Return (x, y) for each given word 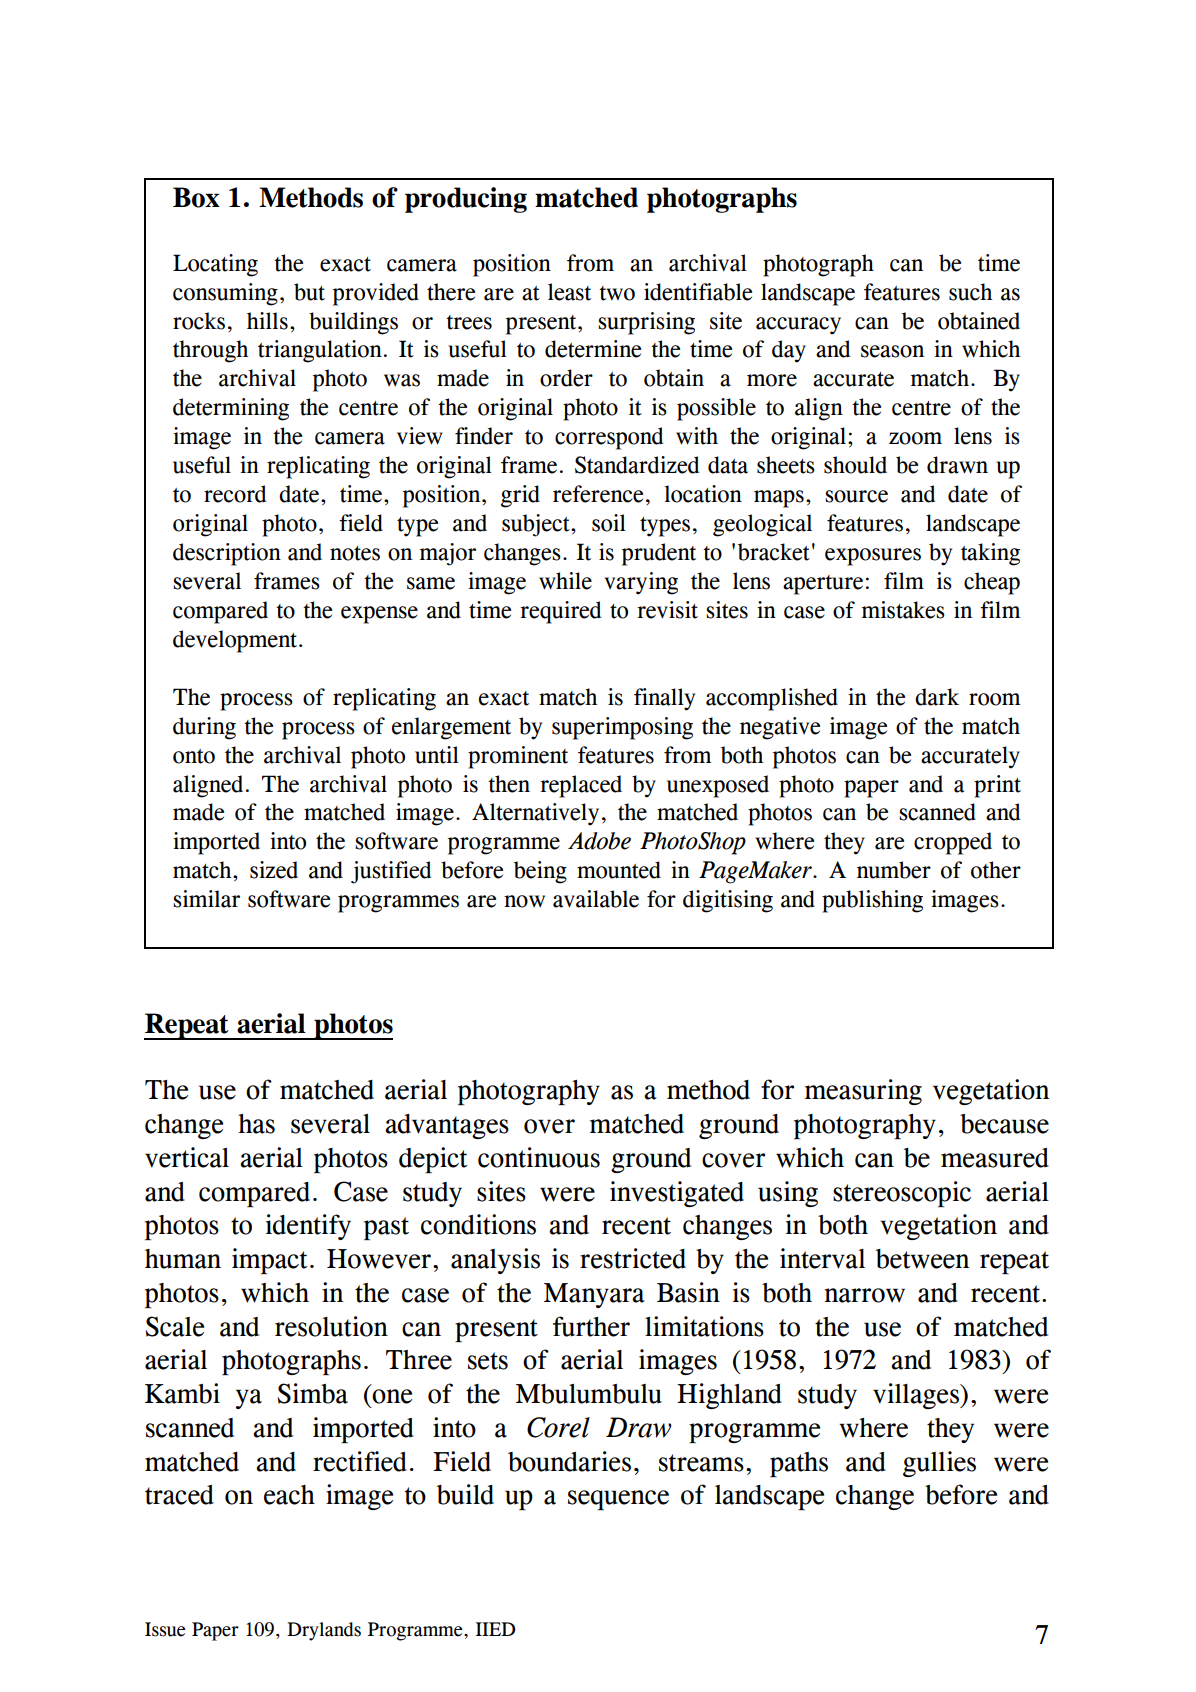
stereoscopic (902, 1194)
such (970, 292)
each (289, 1495)
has (256, 1124)
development (235, 641)
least (569, 292)
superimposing (622, 728)
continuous (539, 1157)
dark (937, 697)
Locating (215, 265)
